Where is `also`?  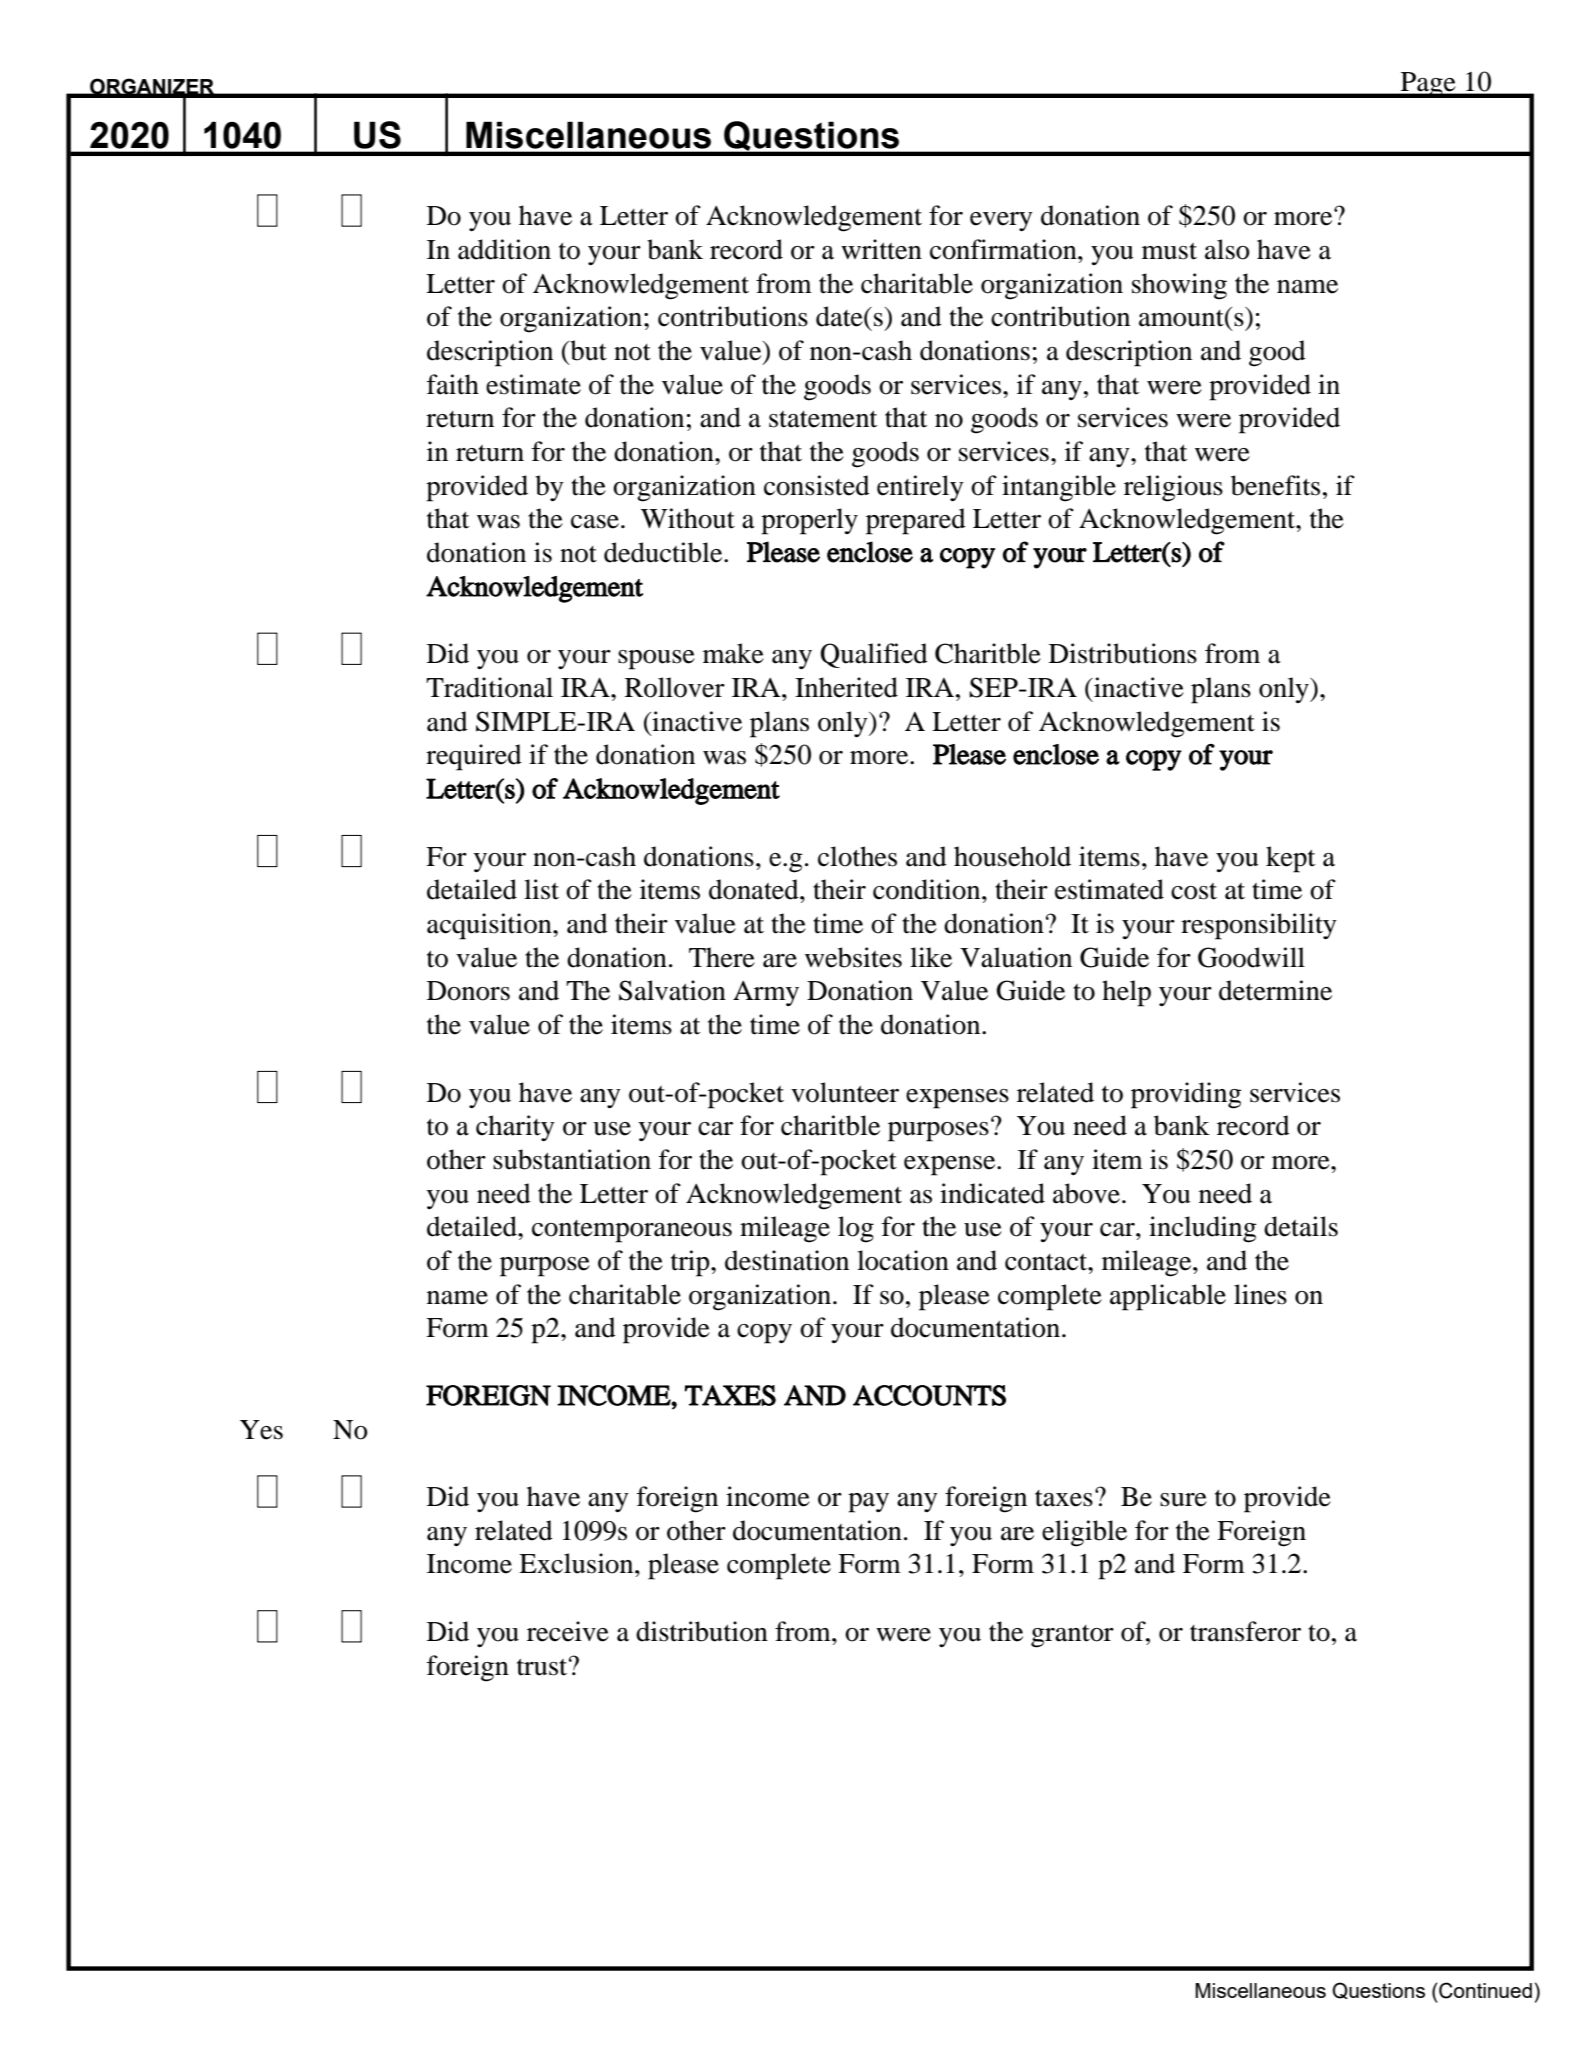 also is located at coordinates (1227, 249).
